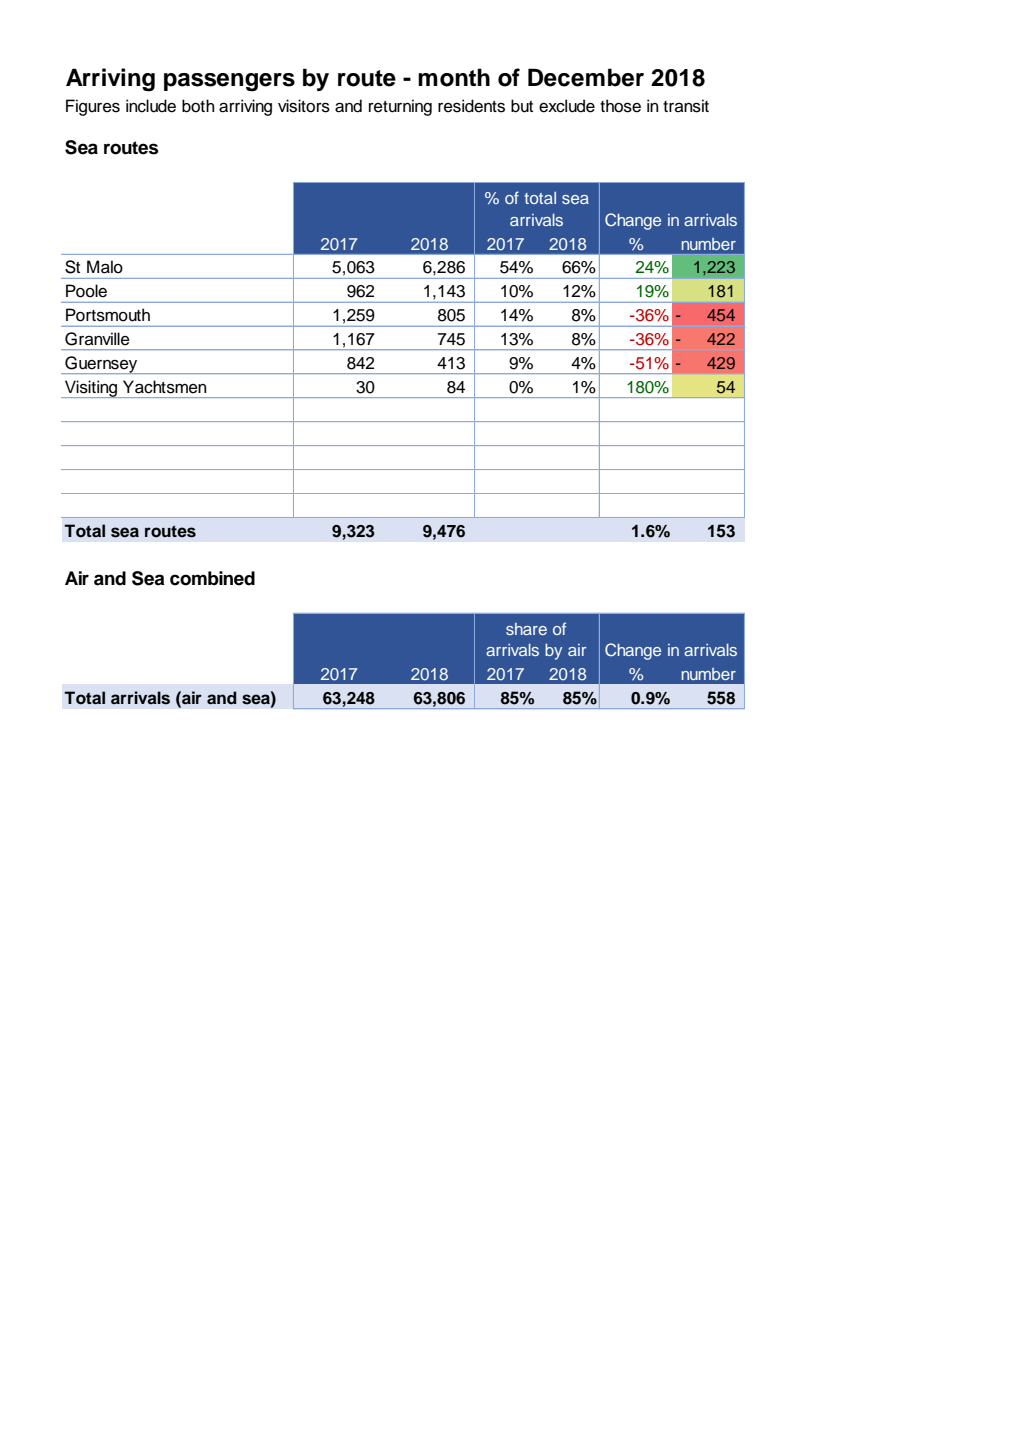 This screenshot has width=1017, height=1439. Describe the element at coordinates (400, 107) in the screenshot. I see `returning` at that location.
